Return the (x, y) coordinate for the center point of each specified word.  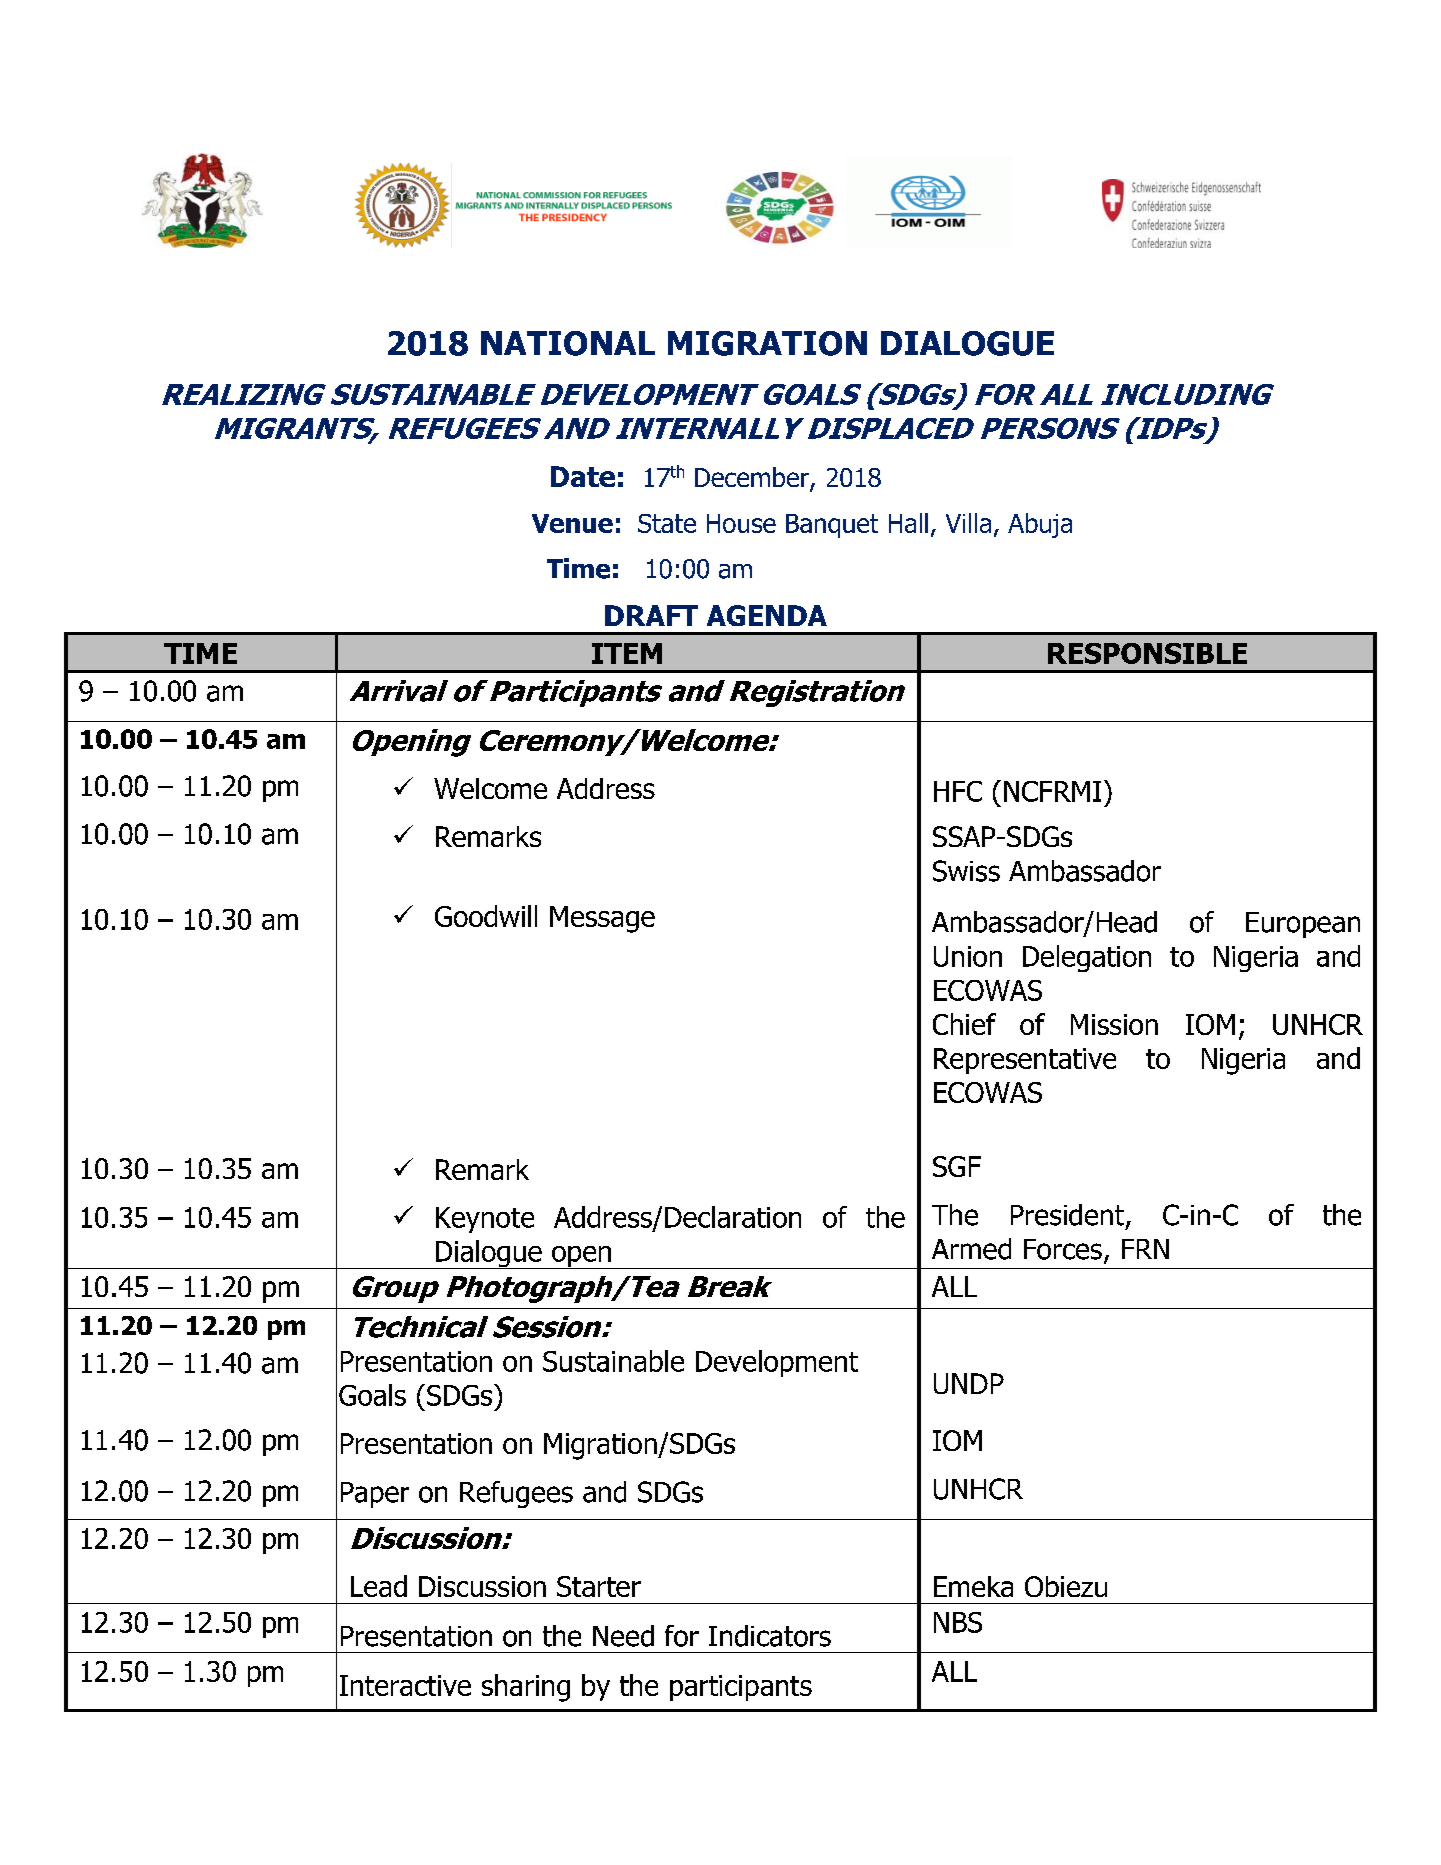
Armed (971, 1249)
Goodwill (486, 916)
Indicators (770, 1636)
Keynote (485, 1220)
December (753, 478)
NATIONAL (568, 343)
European (1303, 925)
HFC (958, 791)
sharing (526, 1688)
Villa (968, 523)
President (1069, 1216)
